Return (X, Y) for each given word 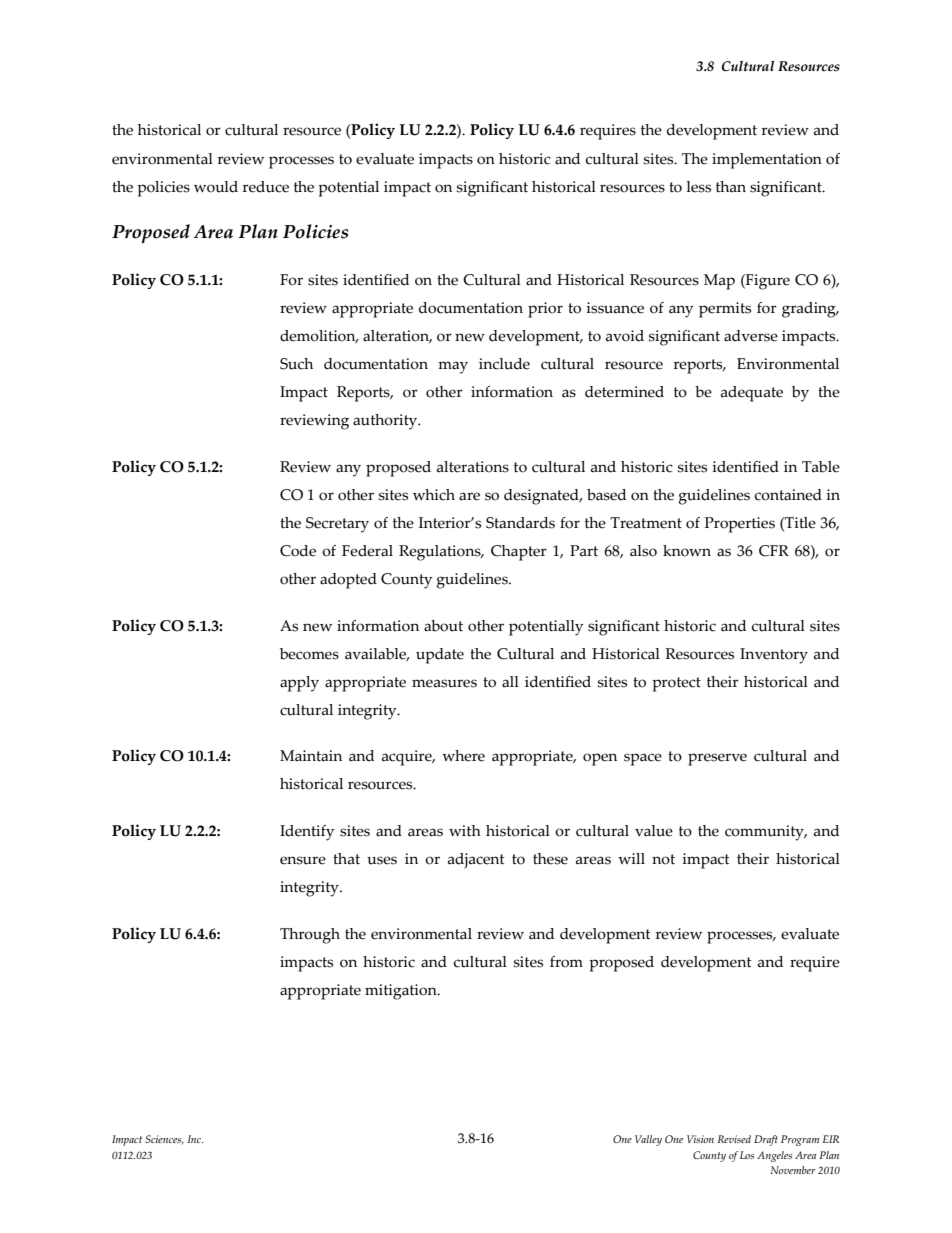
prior (545, 310)
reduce (266, 187)
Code (298, 551)
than (731, 187)
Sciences (164, 1140)
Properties (740, 525)
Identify (307, 833)
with (465, 831)
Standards (520, 523)
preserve (717, 759)
